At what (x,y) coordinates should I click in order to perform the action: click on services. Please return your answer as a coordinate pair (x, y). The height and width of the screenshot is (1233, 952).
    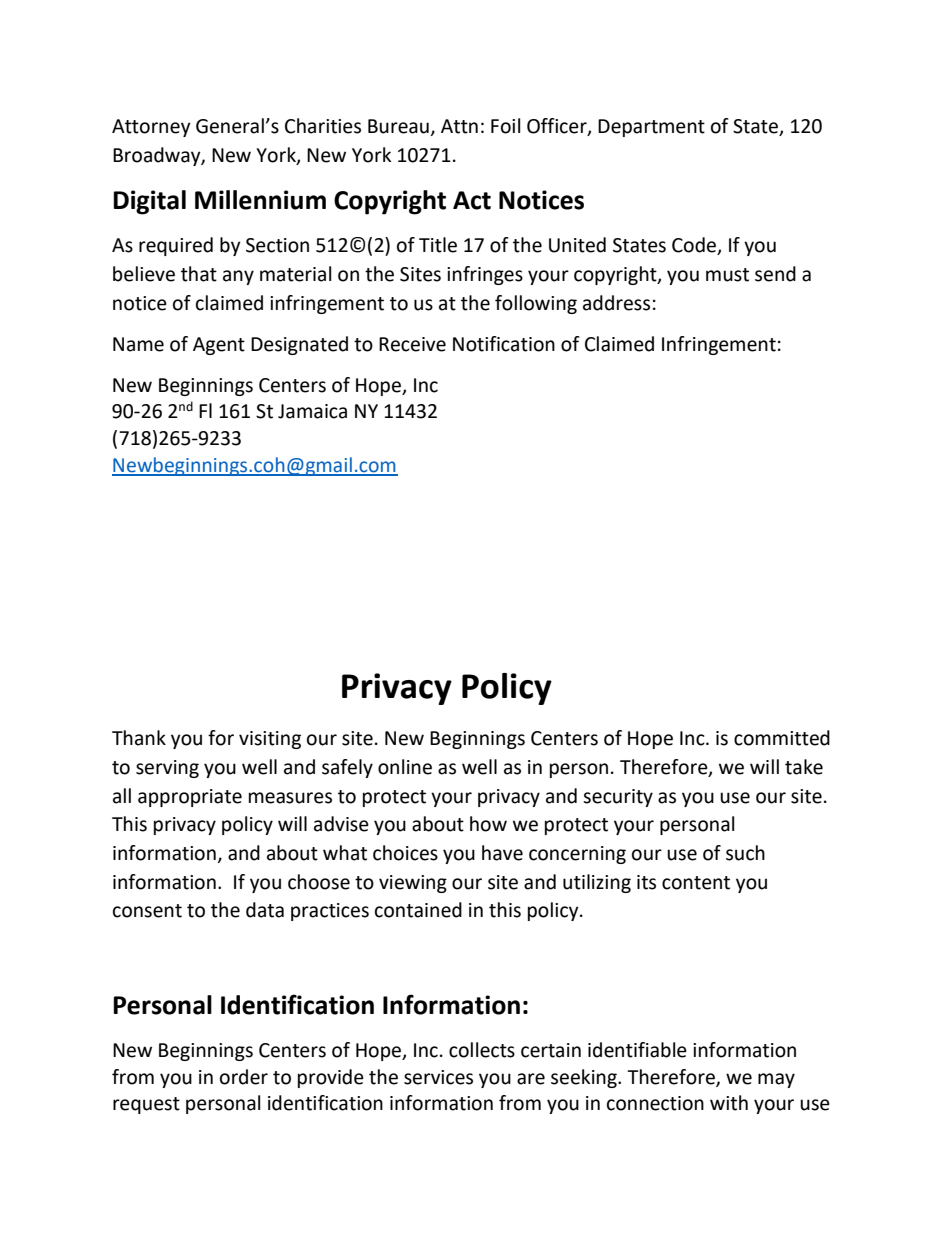
    Looking at the image, I should click on (438, 1077).
